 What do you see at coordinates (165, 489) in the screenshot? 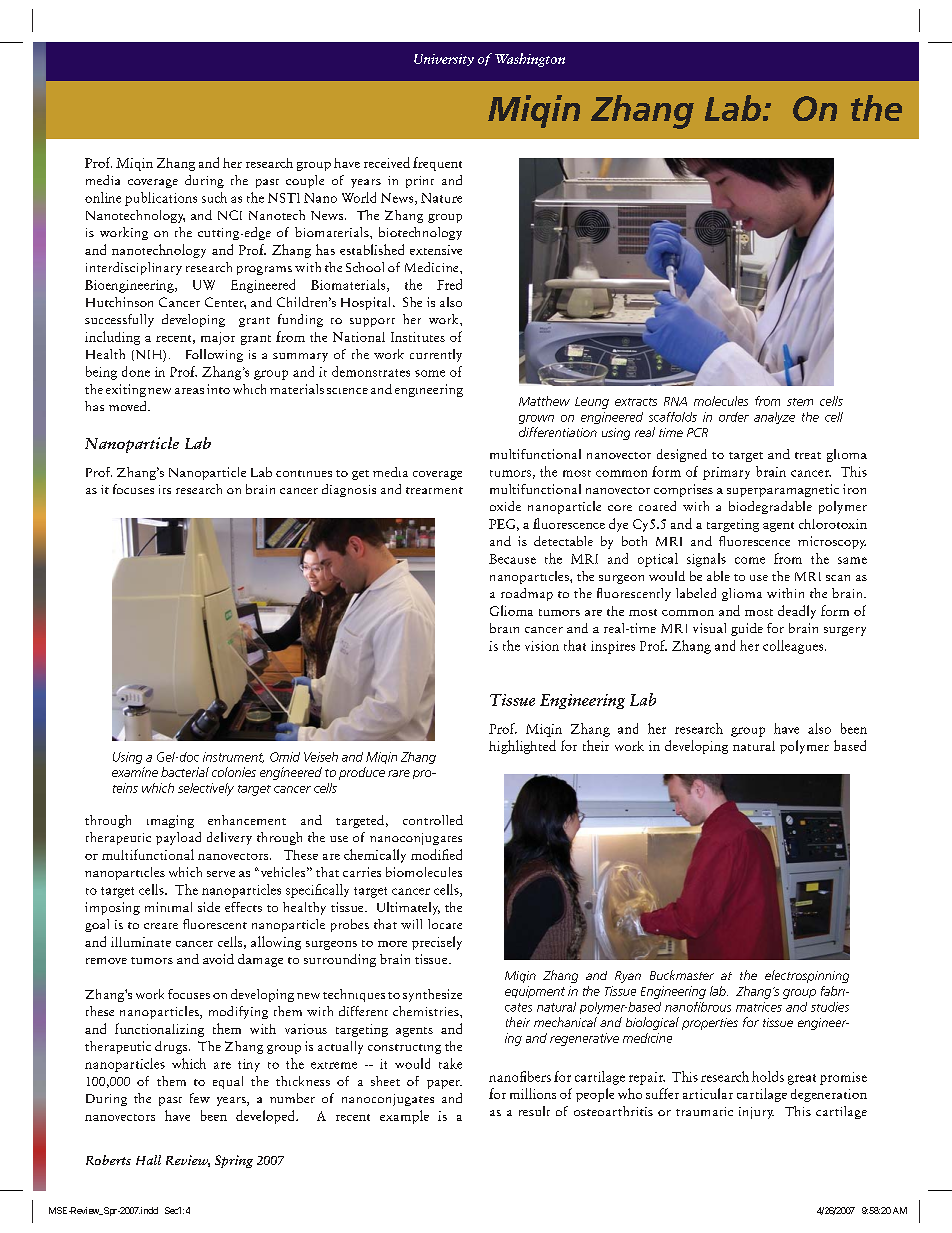
I see `its` at bounding box center [165, 489].
